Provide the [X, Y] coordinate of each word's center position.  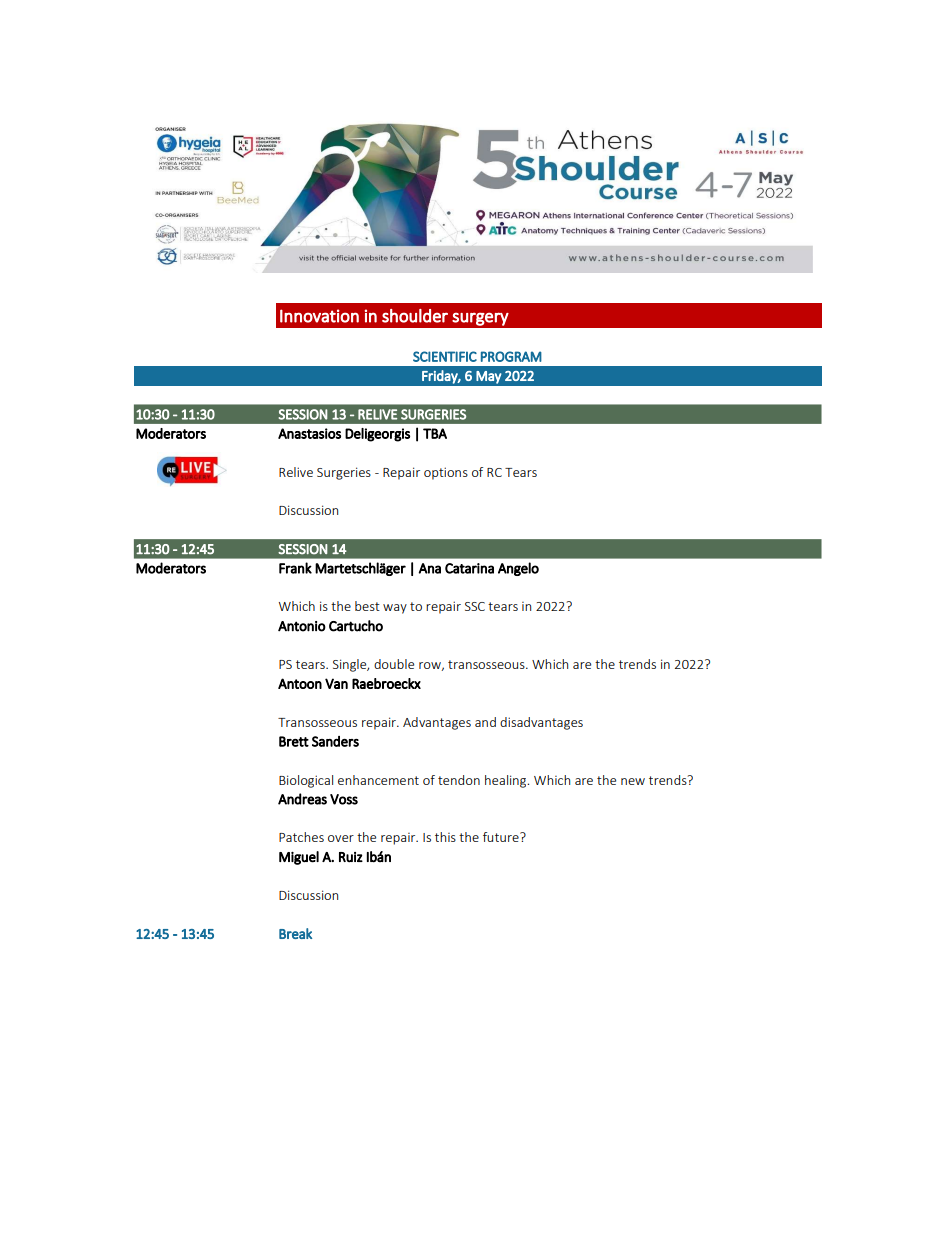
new [633, 781]
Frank [295, 568]
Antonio [302, 626]
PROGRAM [511, 356]
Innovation [319, 316]
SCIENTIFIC [445, 356]
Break [295, 933]
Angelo [518, 569]
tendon [459, 780]
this [445, 837]
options [446, 473]
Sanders [335, 741]
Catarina [469, 568]
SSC [475, 606]
